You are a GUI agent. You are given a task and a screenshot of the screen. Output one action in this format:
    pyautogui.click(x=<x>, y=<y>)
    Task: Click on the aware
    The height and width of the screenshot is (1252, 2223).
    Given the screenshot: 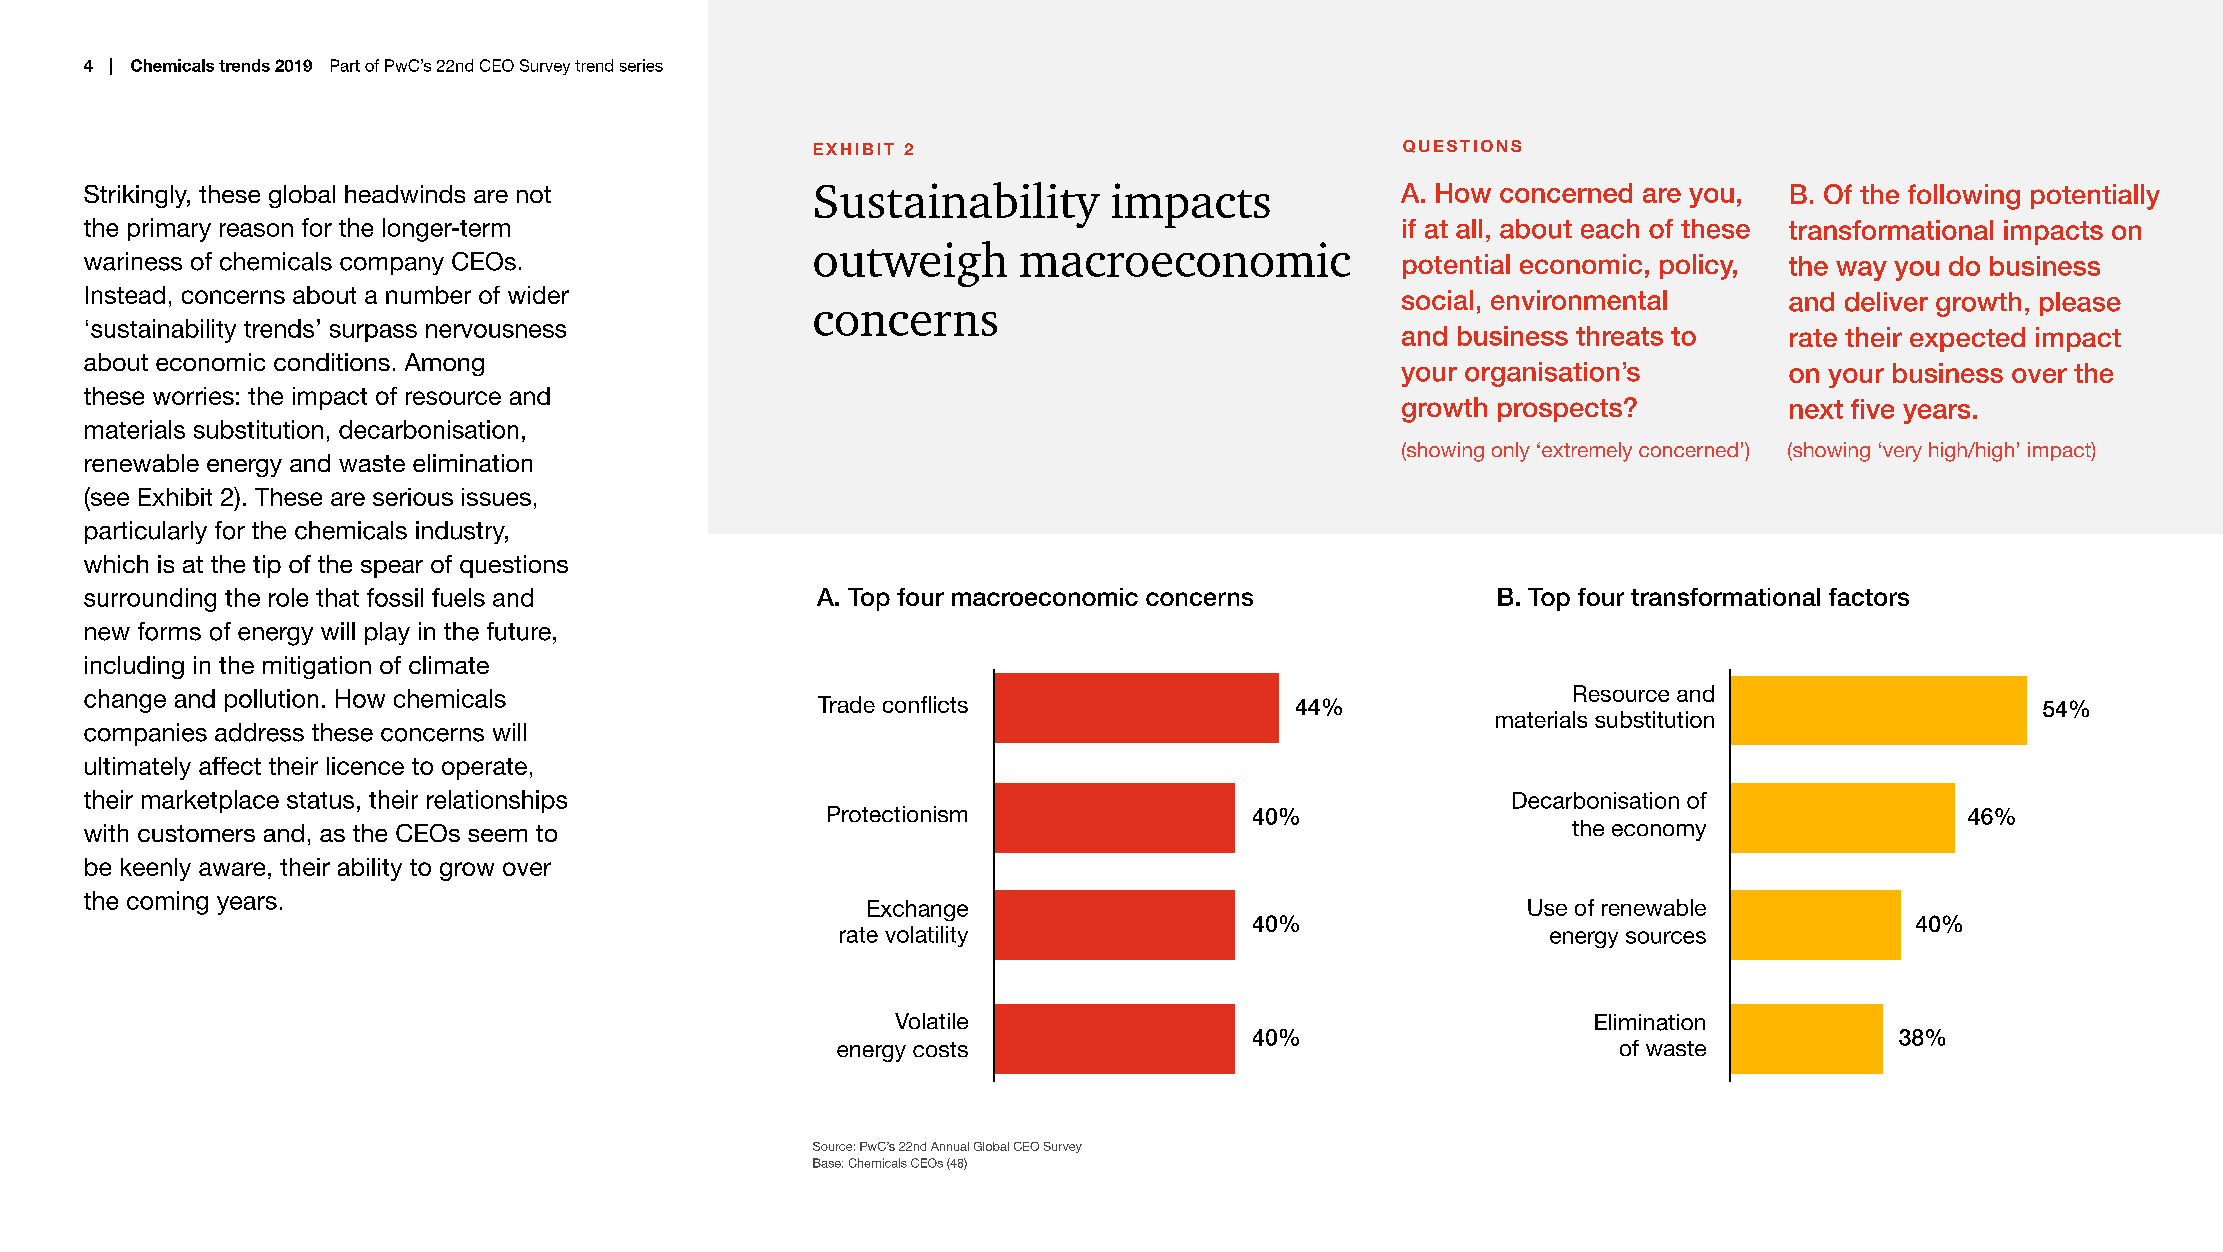 What is the action you would take?
    pyautogui.click(x=232, y=869)
